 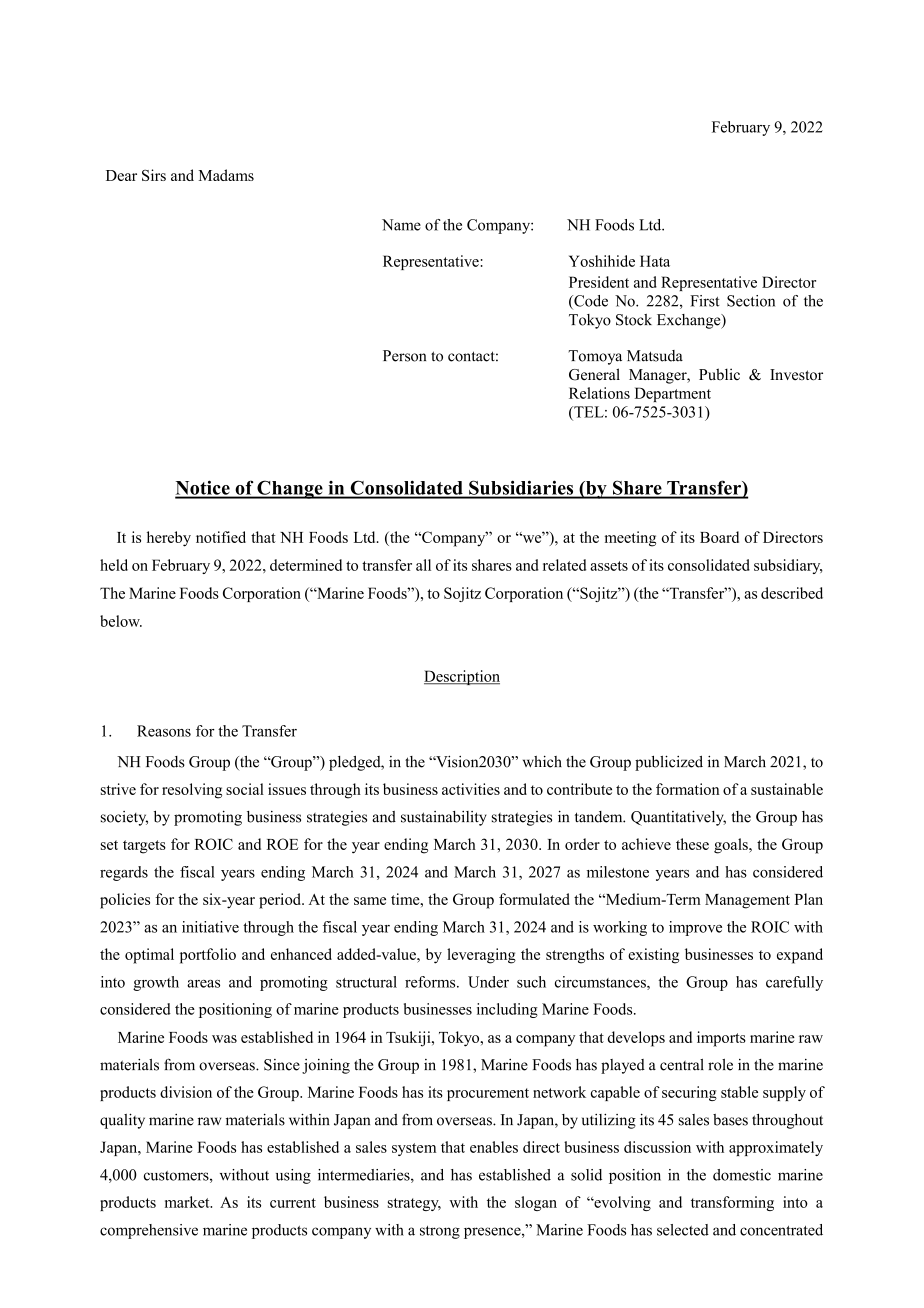 I want to click on Reasons, so click(x=164, y=731).
